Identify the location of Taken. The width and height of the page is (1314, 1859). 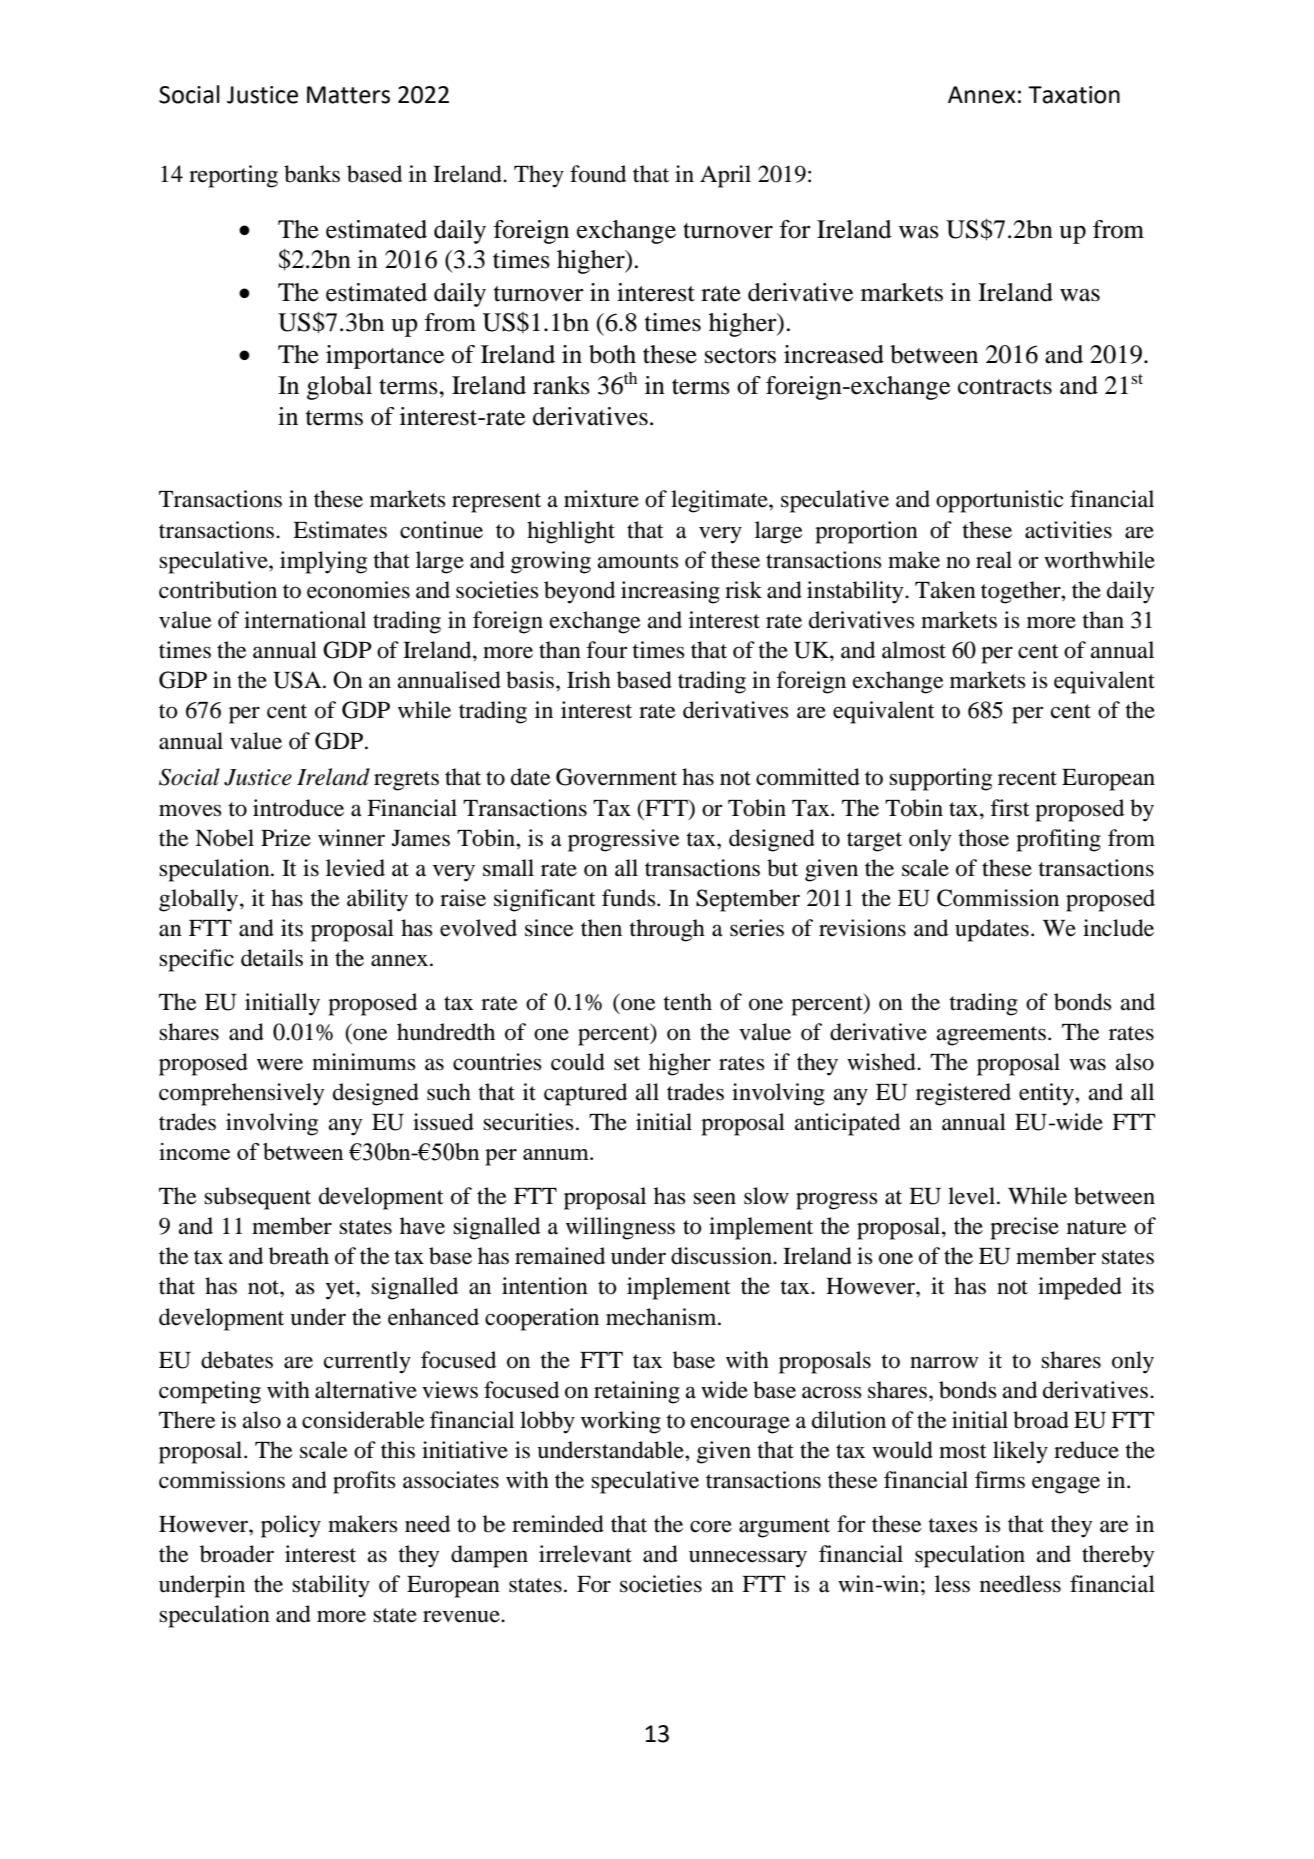
(945, 590).
